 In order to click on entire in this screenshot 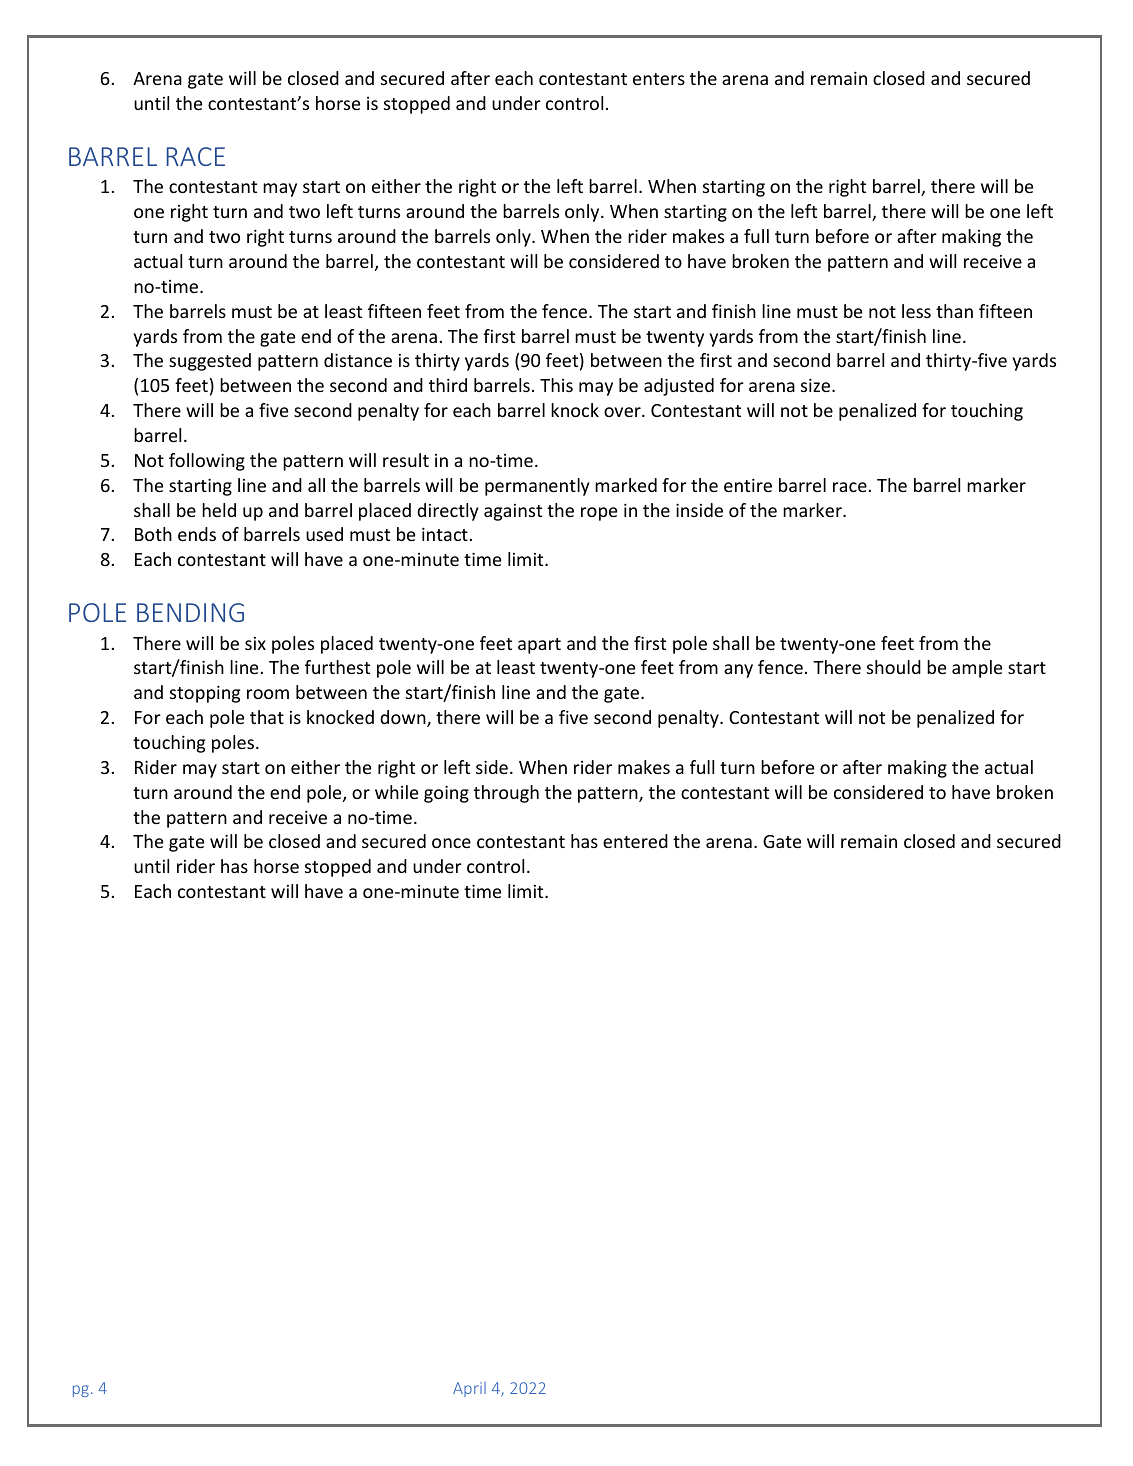, I will do `click(748, 485)`.
